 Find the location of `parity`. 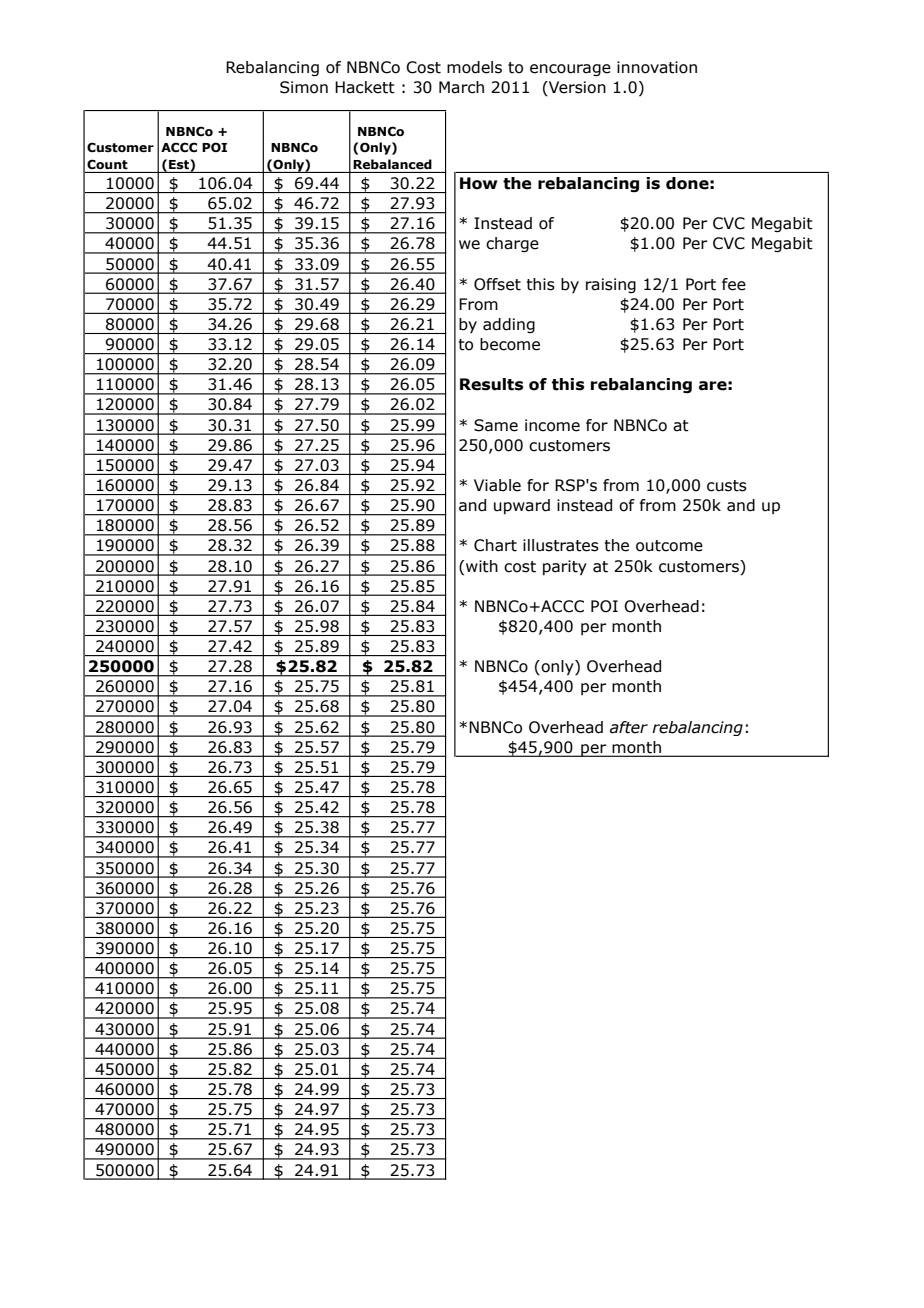

parity is located at coordinates (565, 567).
